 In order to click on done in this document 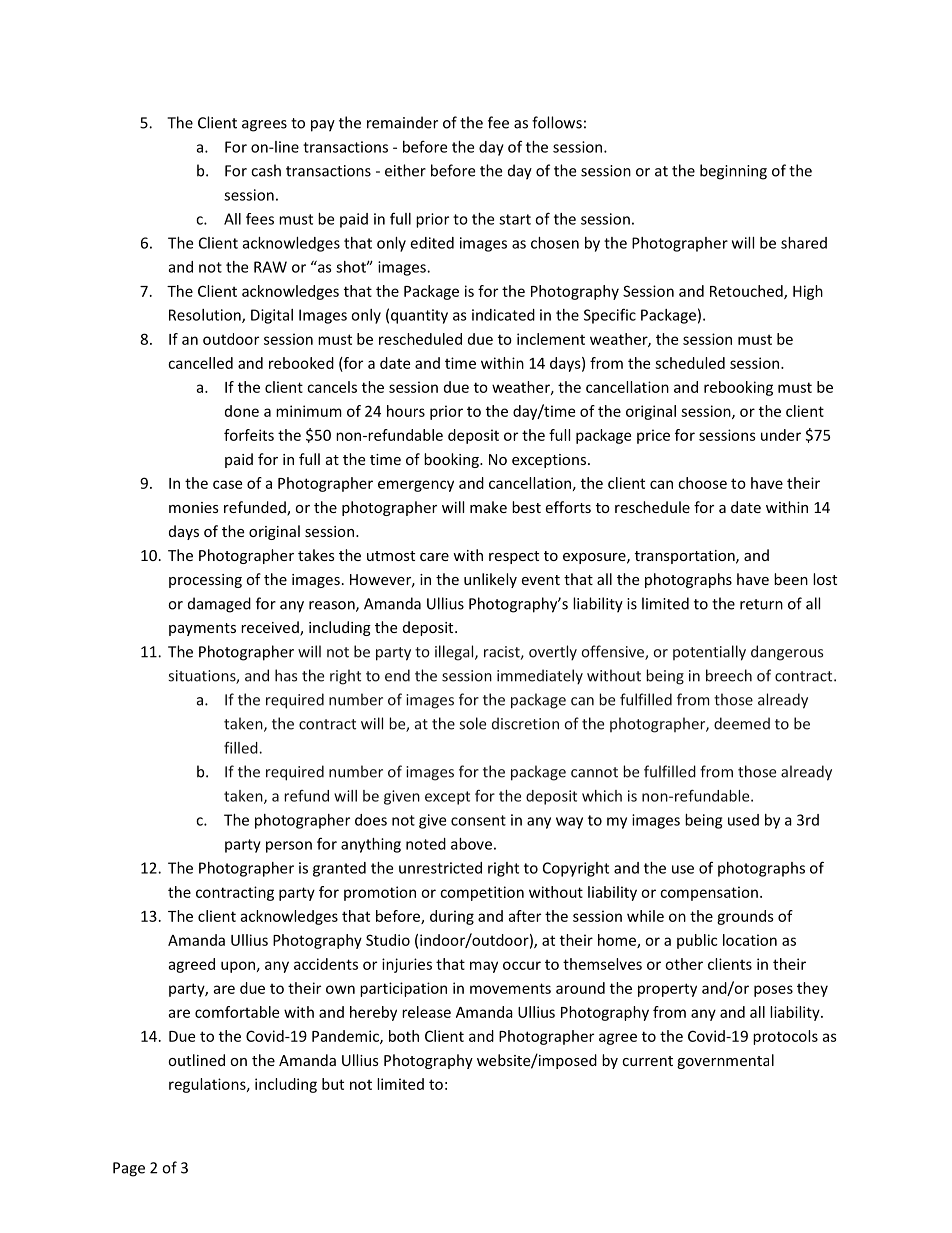, I will do `click(242, 411)`.
